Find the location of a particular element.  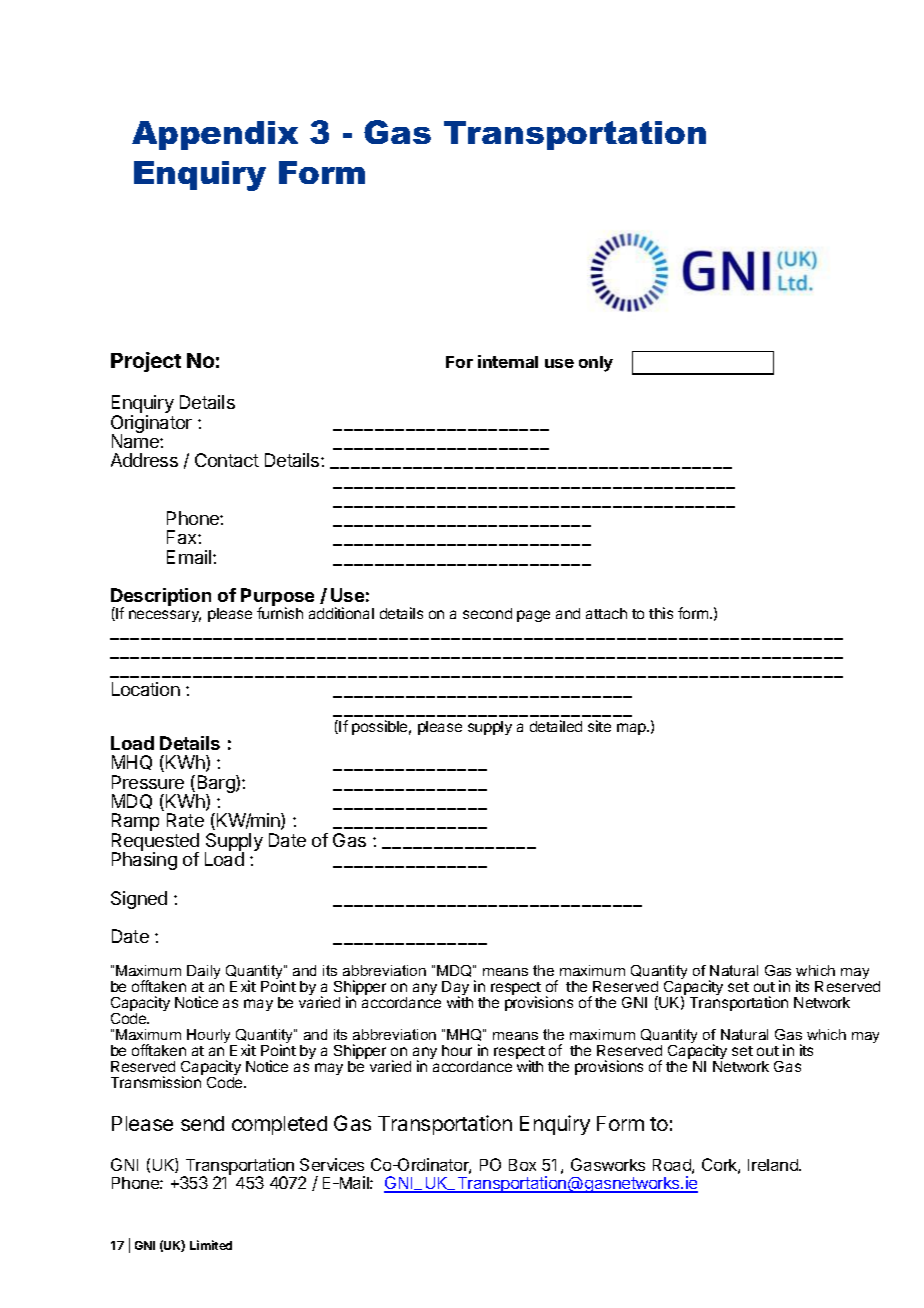

Limited is located at coordinates (211, 1245).
